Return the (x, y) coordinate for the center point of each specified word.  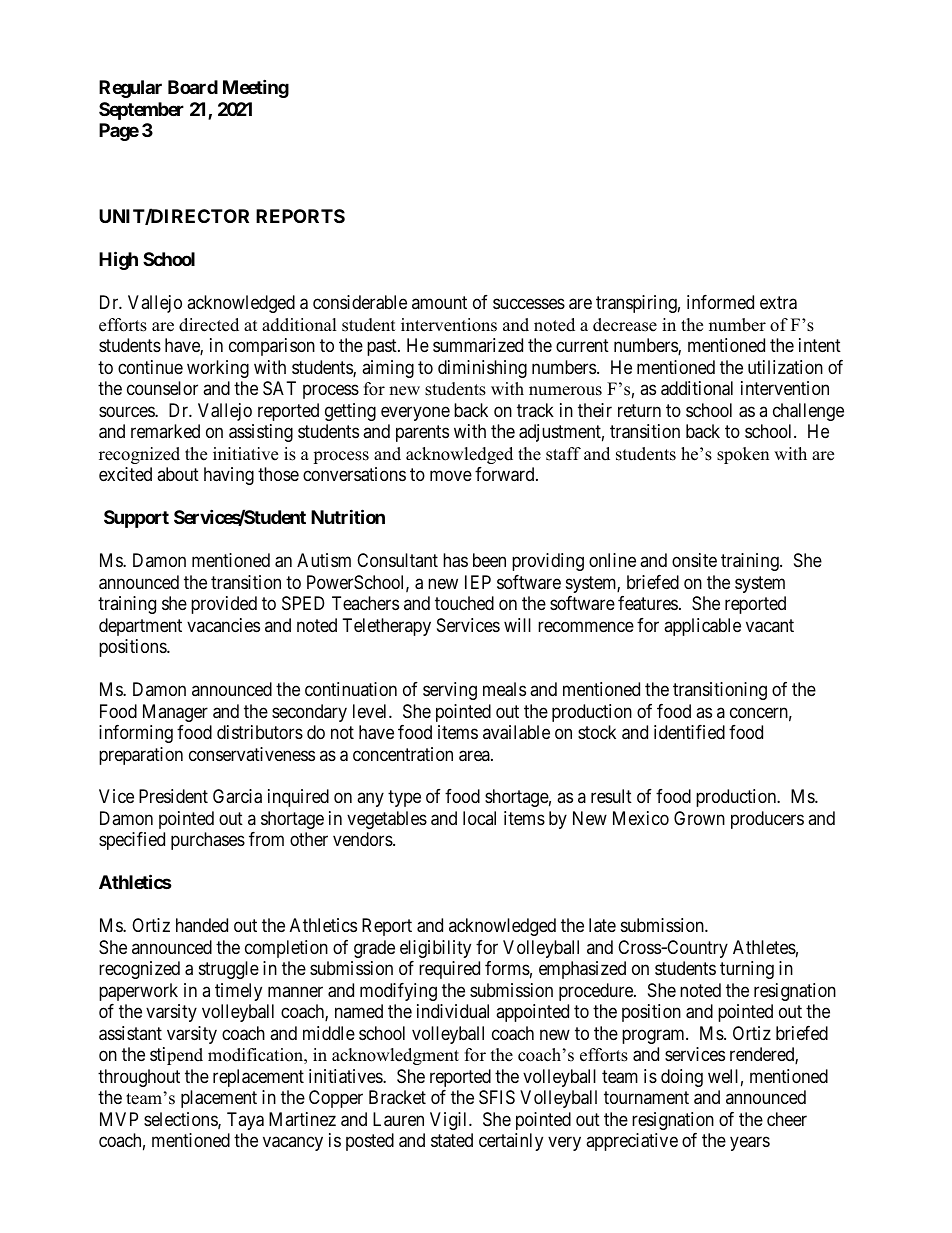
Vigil (450, 1121)
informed (720, 302)
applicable (702, 627)
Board (193, 87)
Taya (245, 1121)
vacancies (223, 625)
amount (439, 302)
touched (464, 603)
